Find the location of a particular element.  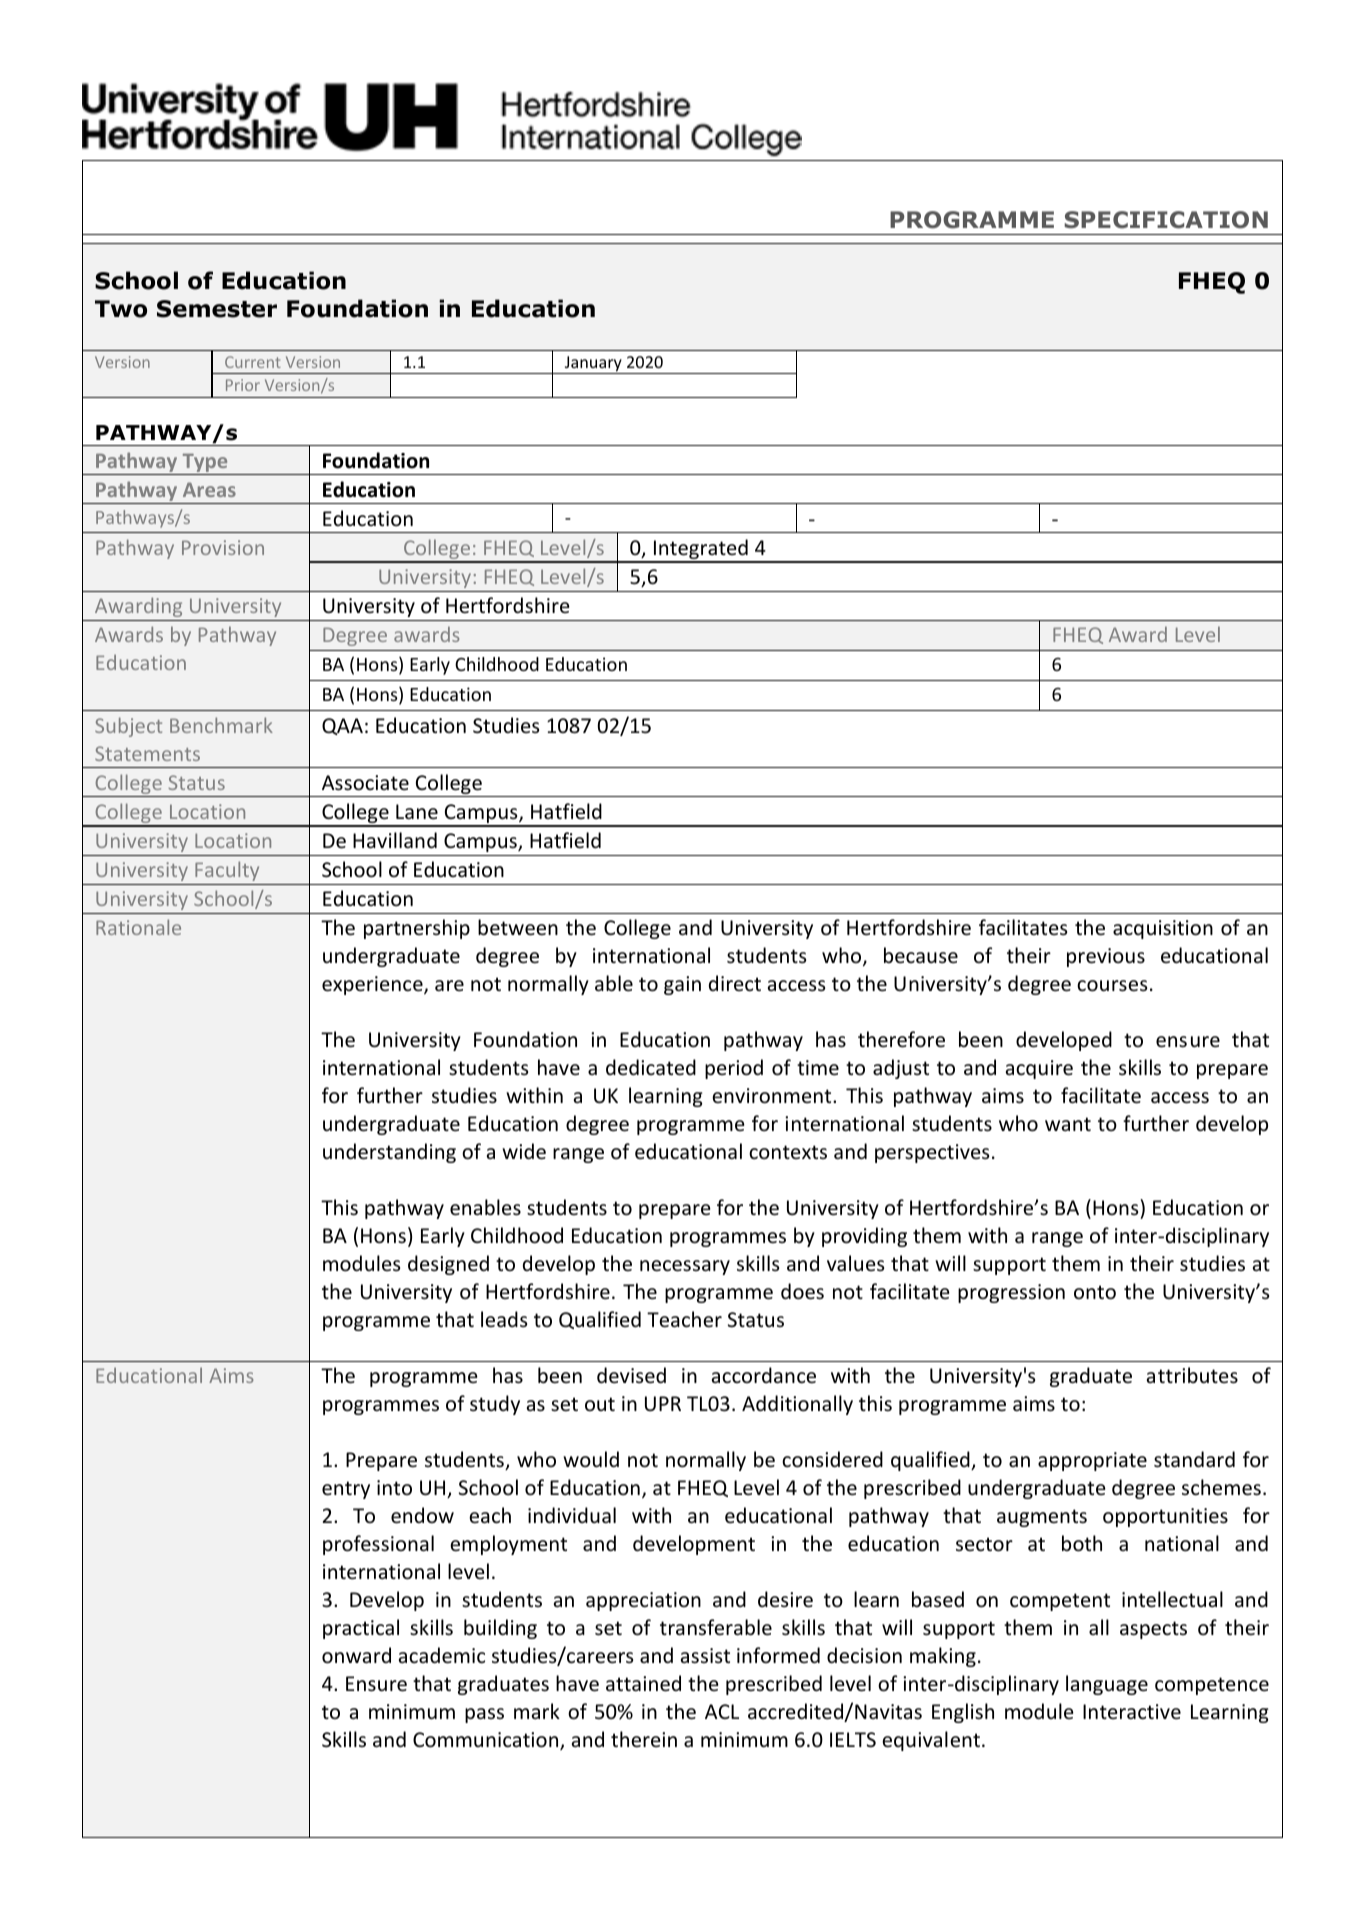

understanding is located at coordinates (389, 1153).
